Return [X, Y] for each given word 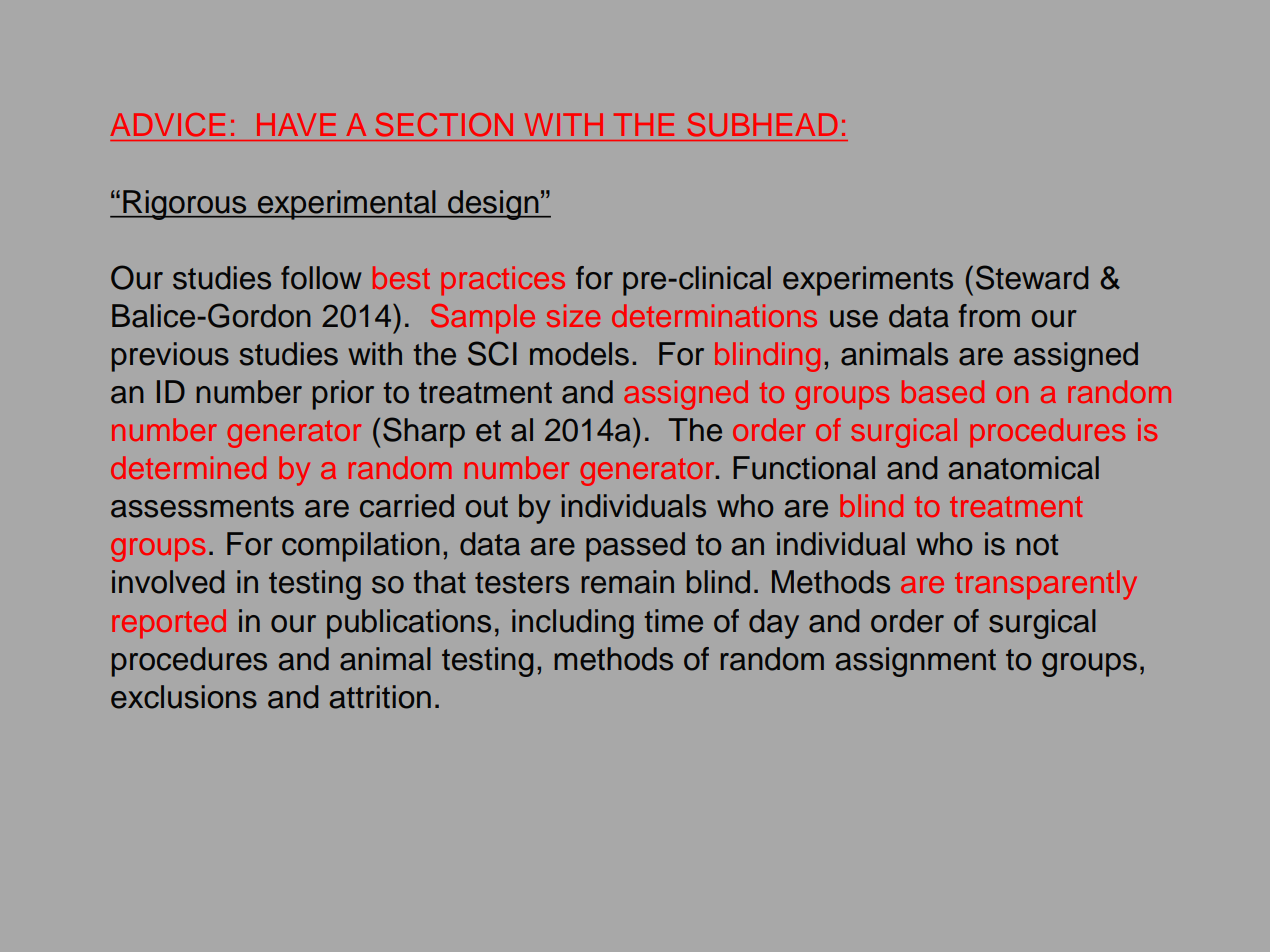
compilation [361, 547]
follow [321, 278]
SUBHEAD [762, 124]
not [1037, 545]
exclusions [184, 697]
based [943, 391]
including [573, 624]
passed [635, 547]
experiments [868, 281]
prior [343, 395]
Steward [1032, 277]
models [579, 354]
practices [503, 281]
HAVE [296, 124]
